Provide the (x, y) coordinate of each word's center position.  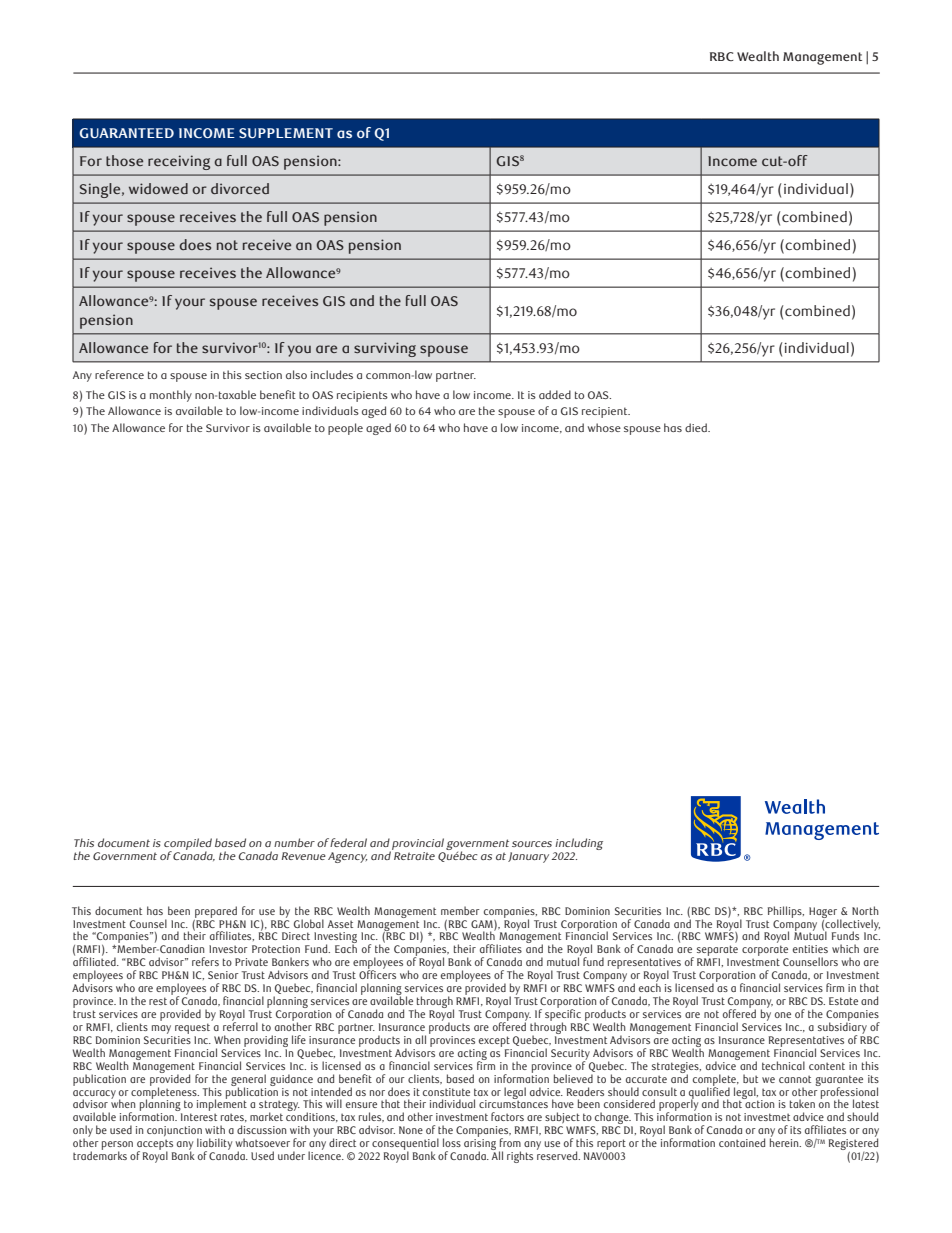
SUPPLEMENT (286, 133)
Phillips (786, 912)
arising (480, 1146)
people (345, 429)
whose (604, 427)
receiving (179, 162)
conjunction (174, 1132)
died (697, 427)
